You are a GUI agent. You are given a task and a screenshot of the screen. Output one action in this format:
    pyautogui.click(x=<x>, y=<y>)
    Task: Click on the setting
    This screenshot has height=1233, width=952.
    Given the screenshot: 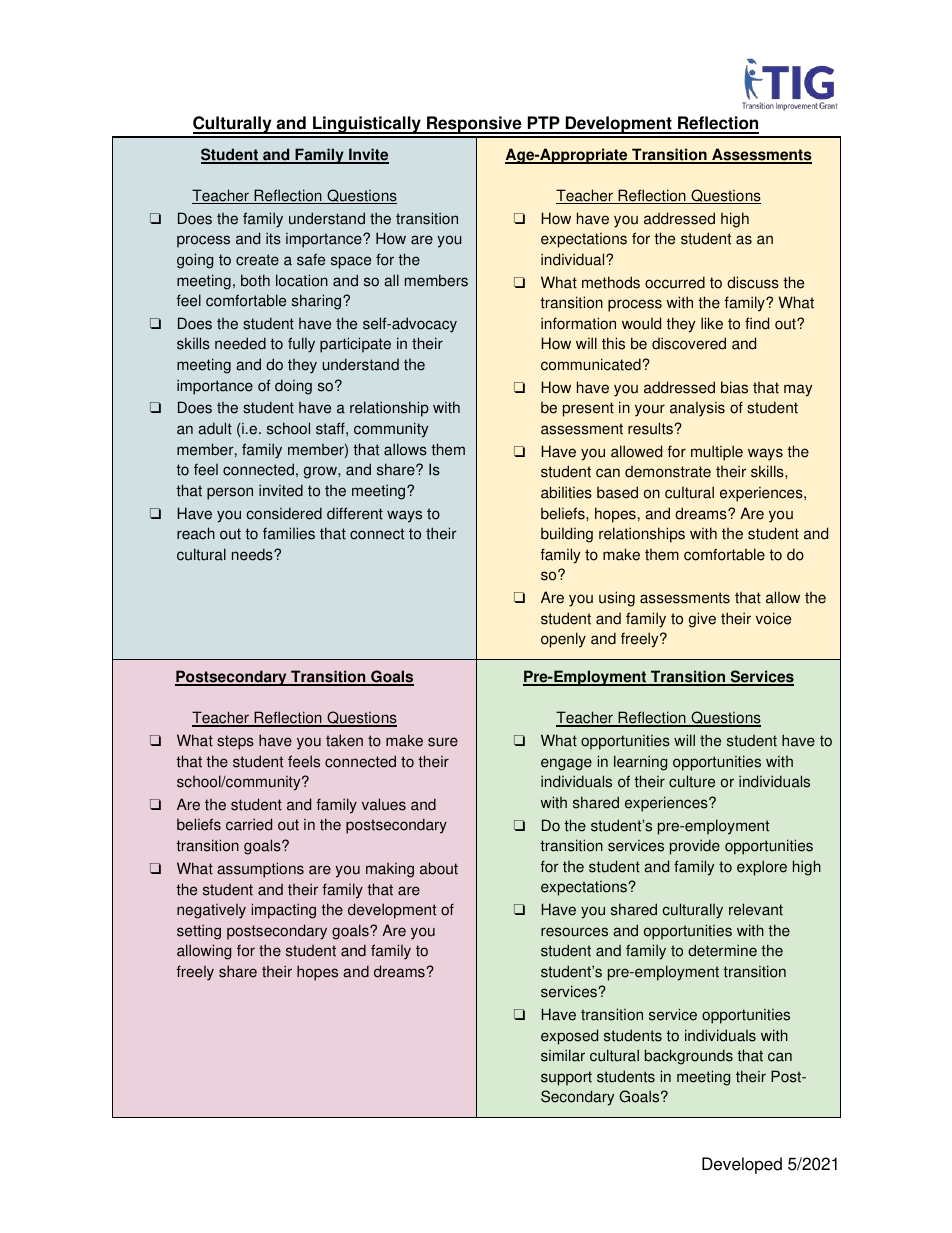 What is the action you would take?
    pyautogui.click(x=199, y=932)
